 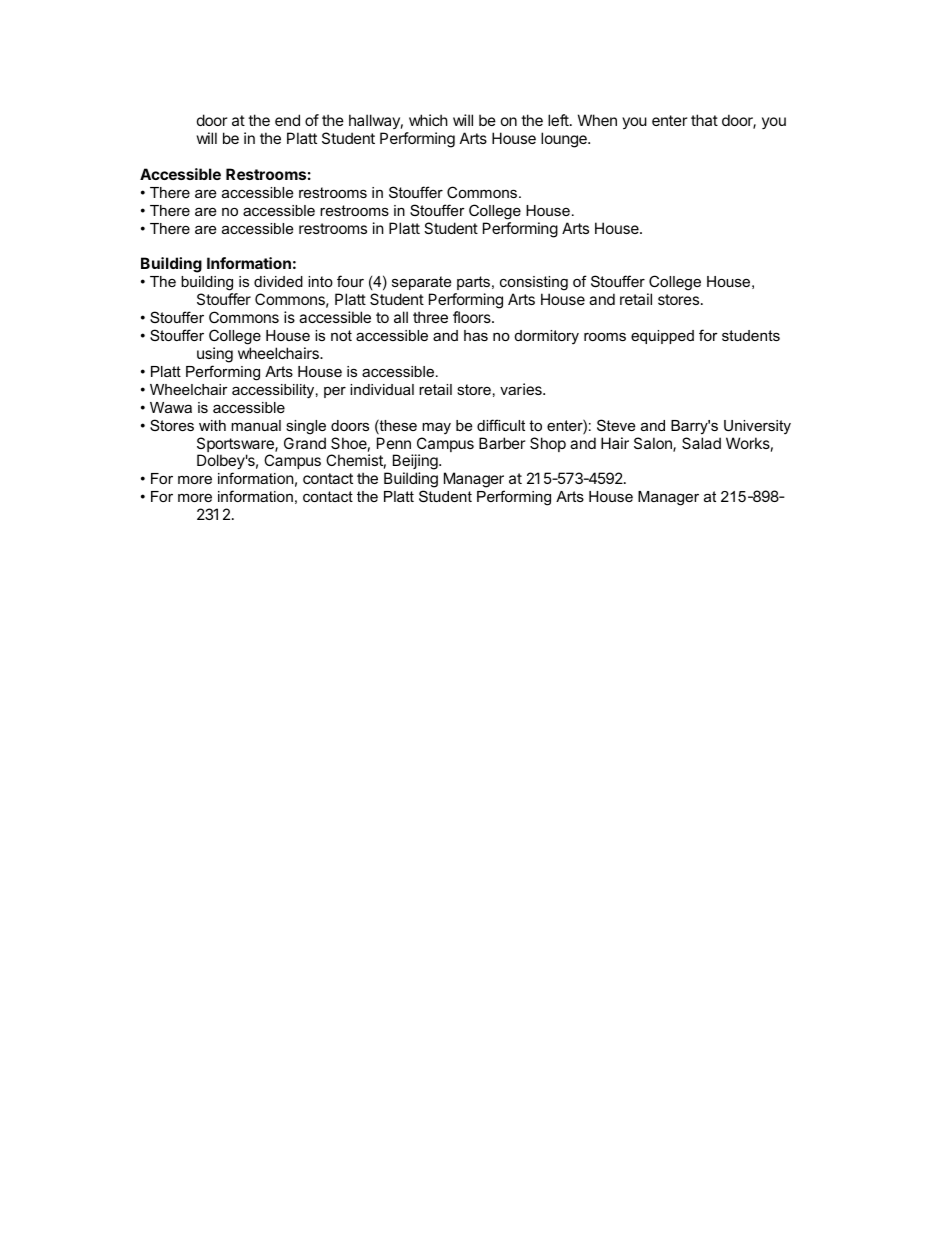 I want to click on end, so click(x=287, y=120).
